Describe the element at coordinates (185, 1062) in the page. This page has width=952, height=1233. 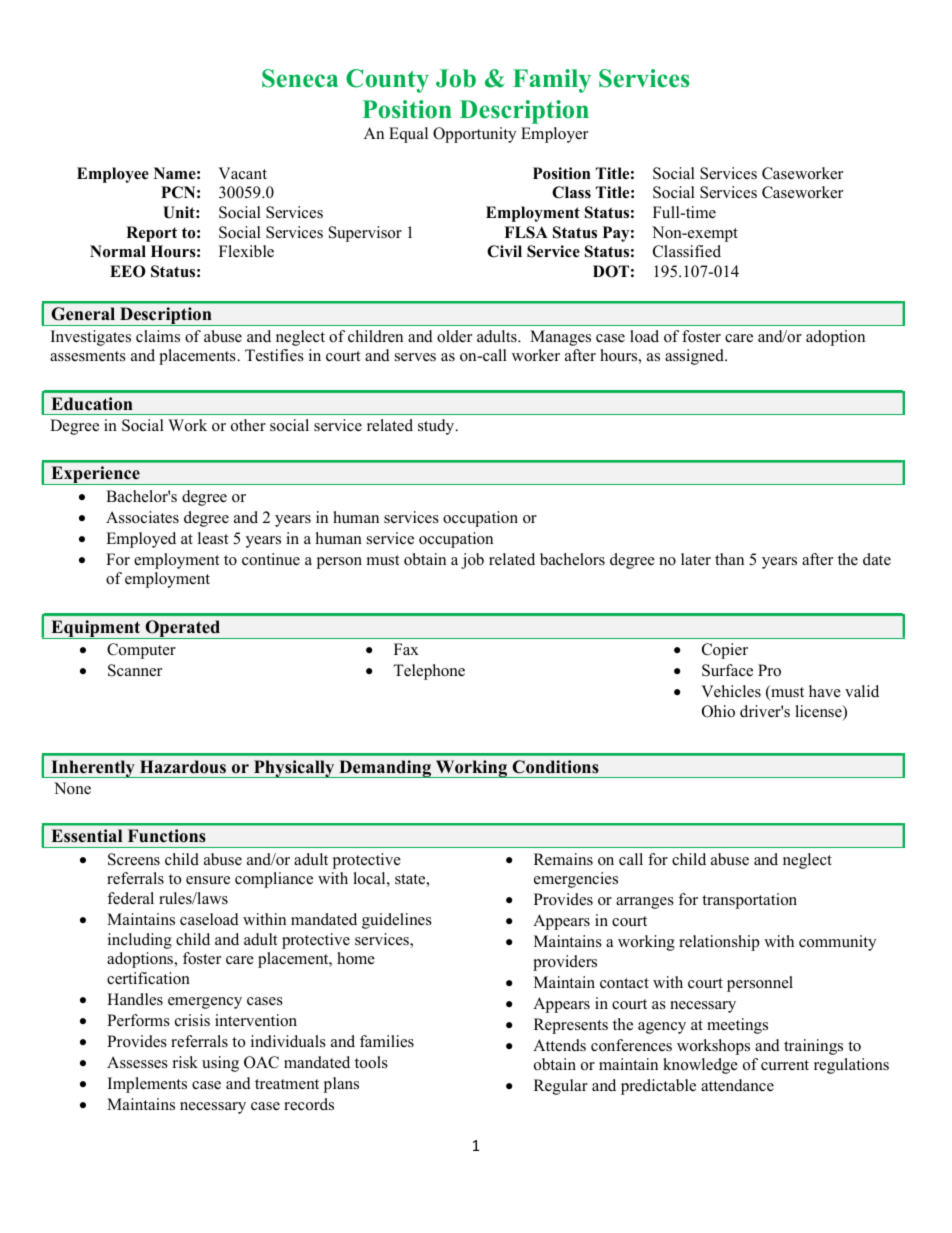
I see `risk` at that location.
